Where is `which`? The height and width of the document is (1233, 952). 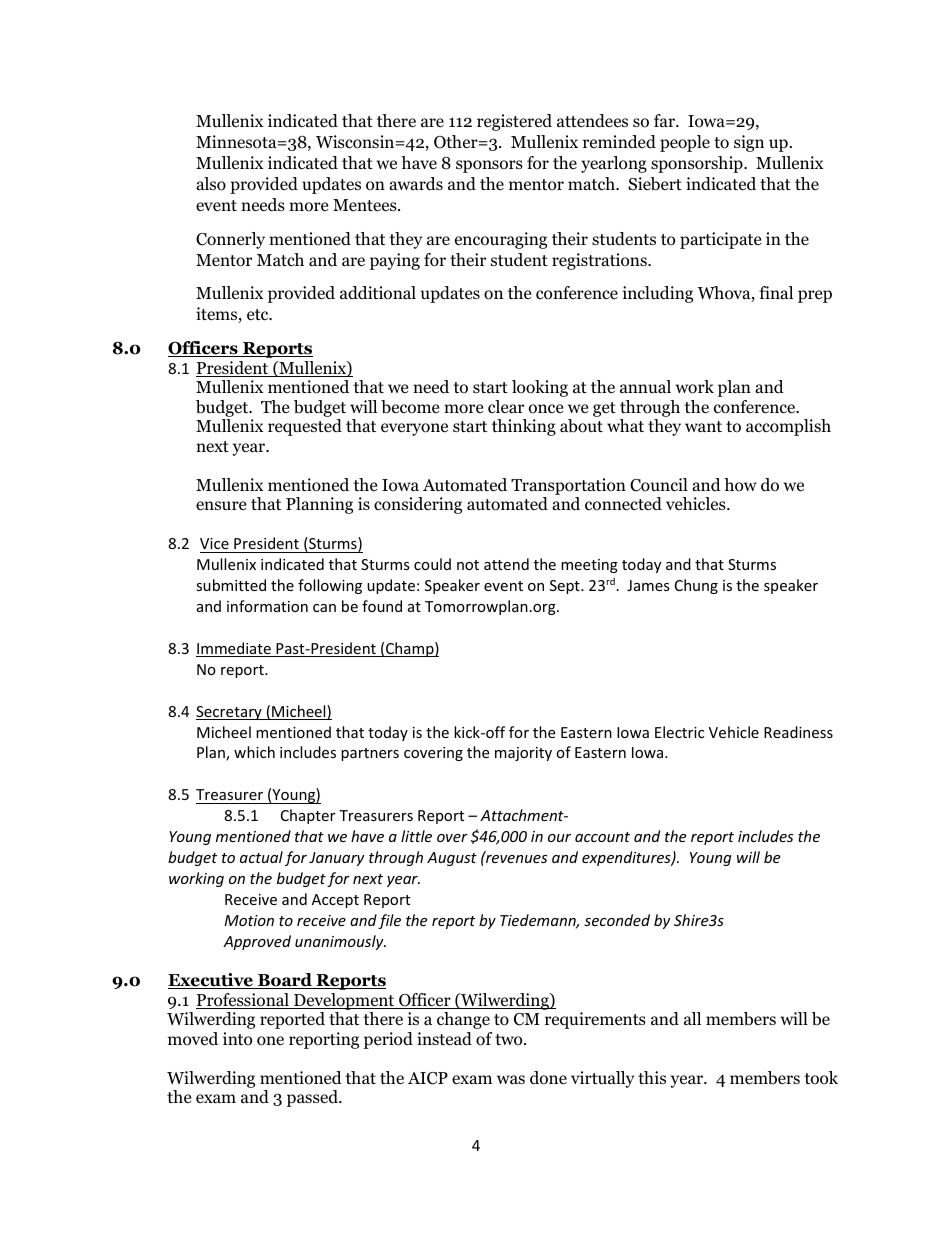
which is located at coordinates (254, 752).
